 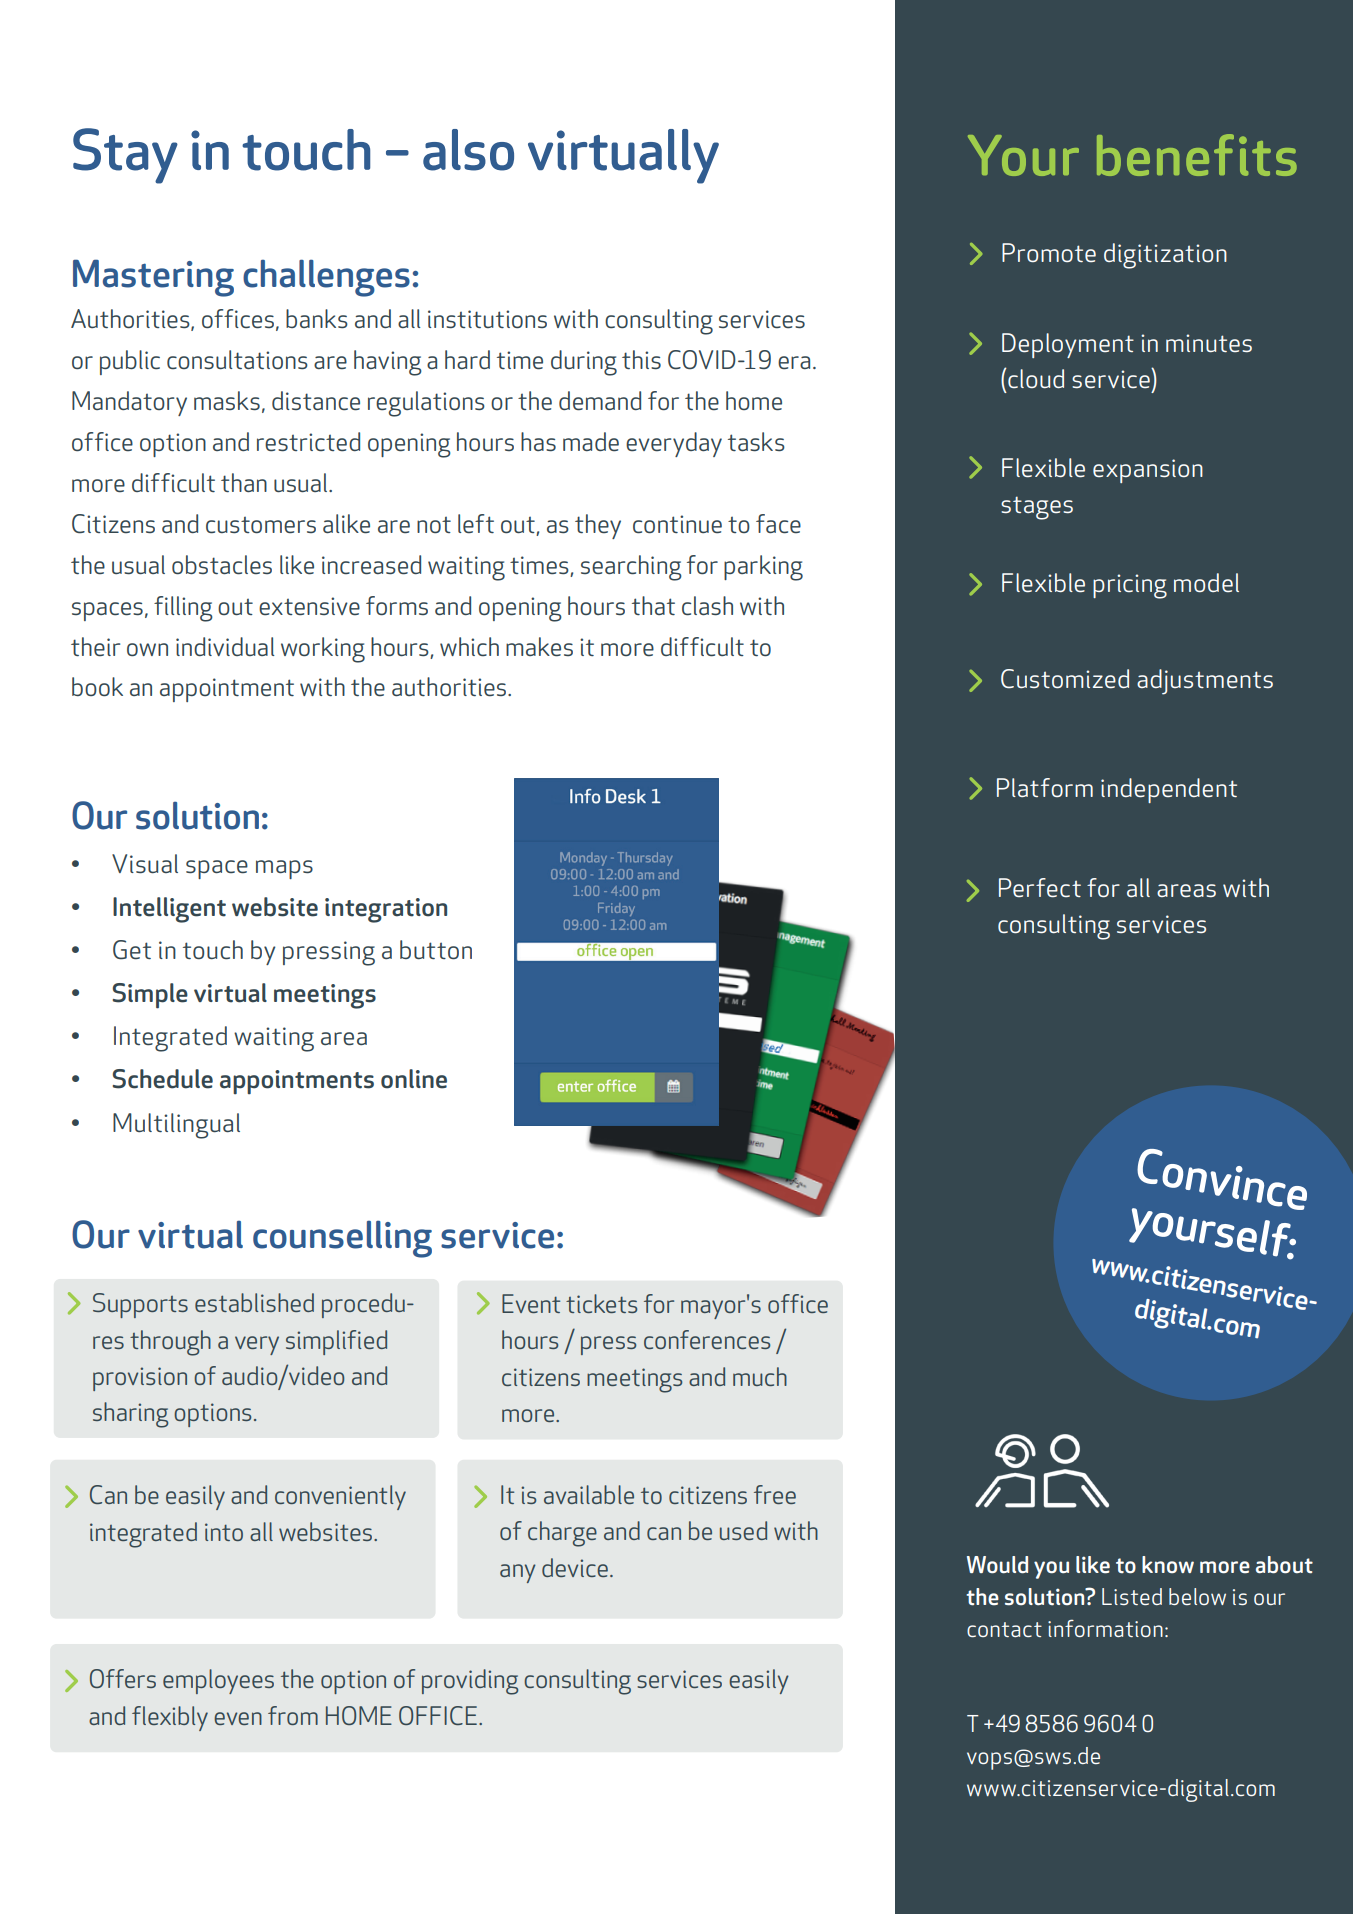 What do you see at coordinates (760, 1376) in the screenshot?
I see `much` at bounding box center [760, 1376].
